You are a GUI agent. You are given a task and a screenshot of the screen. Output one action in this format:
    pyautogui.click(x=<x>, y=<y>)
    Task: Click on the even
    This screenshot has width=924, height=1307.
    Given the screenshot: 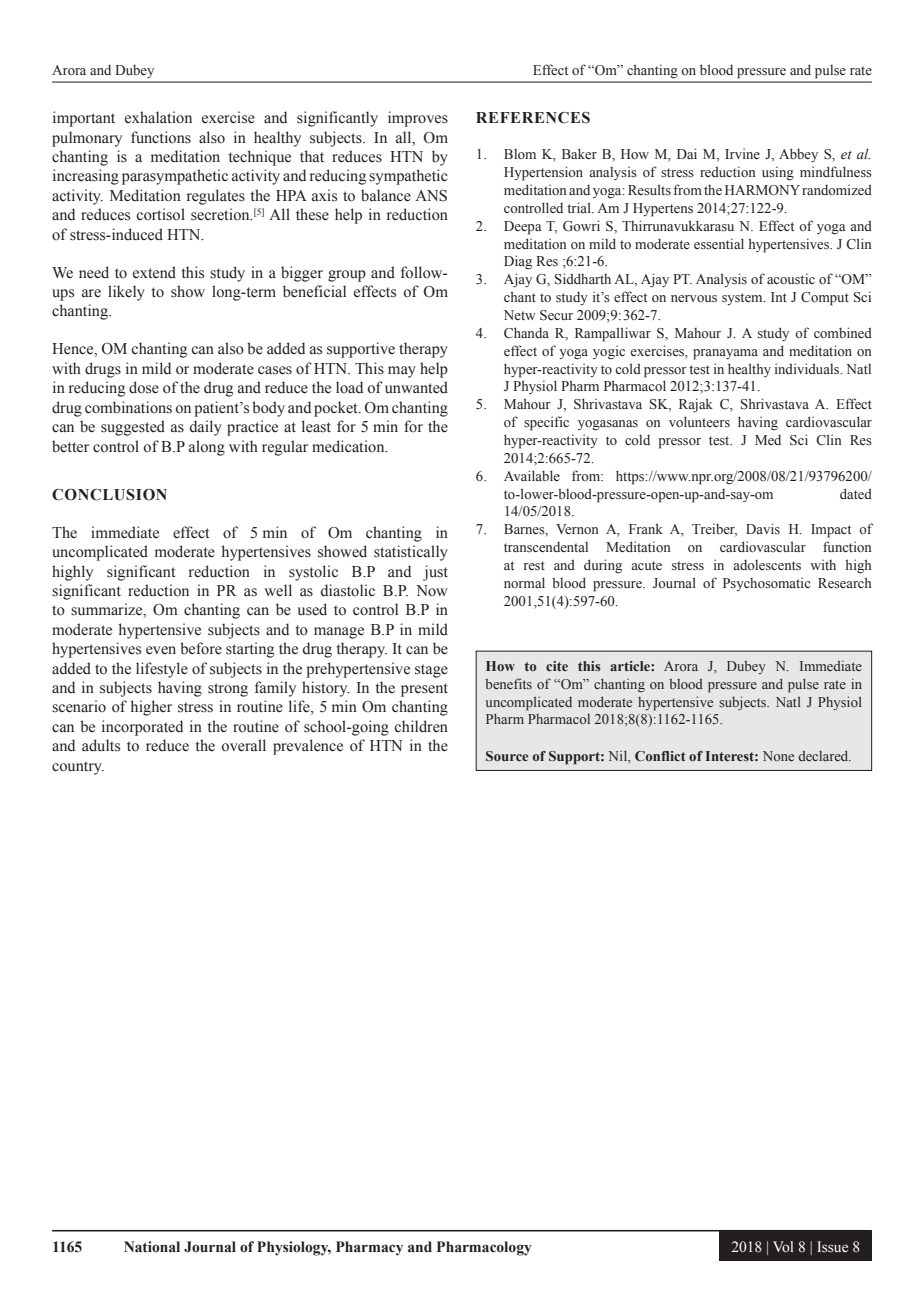 What is the action you would take?
    pyautogui.click(x=161, y=650)
